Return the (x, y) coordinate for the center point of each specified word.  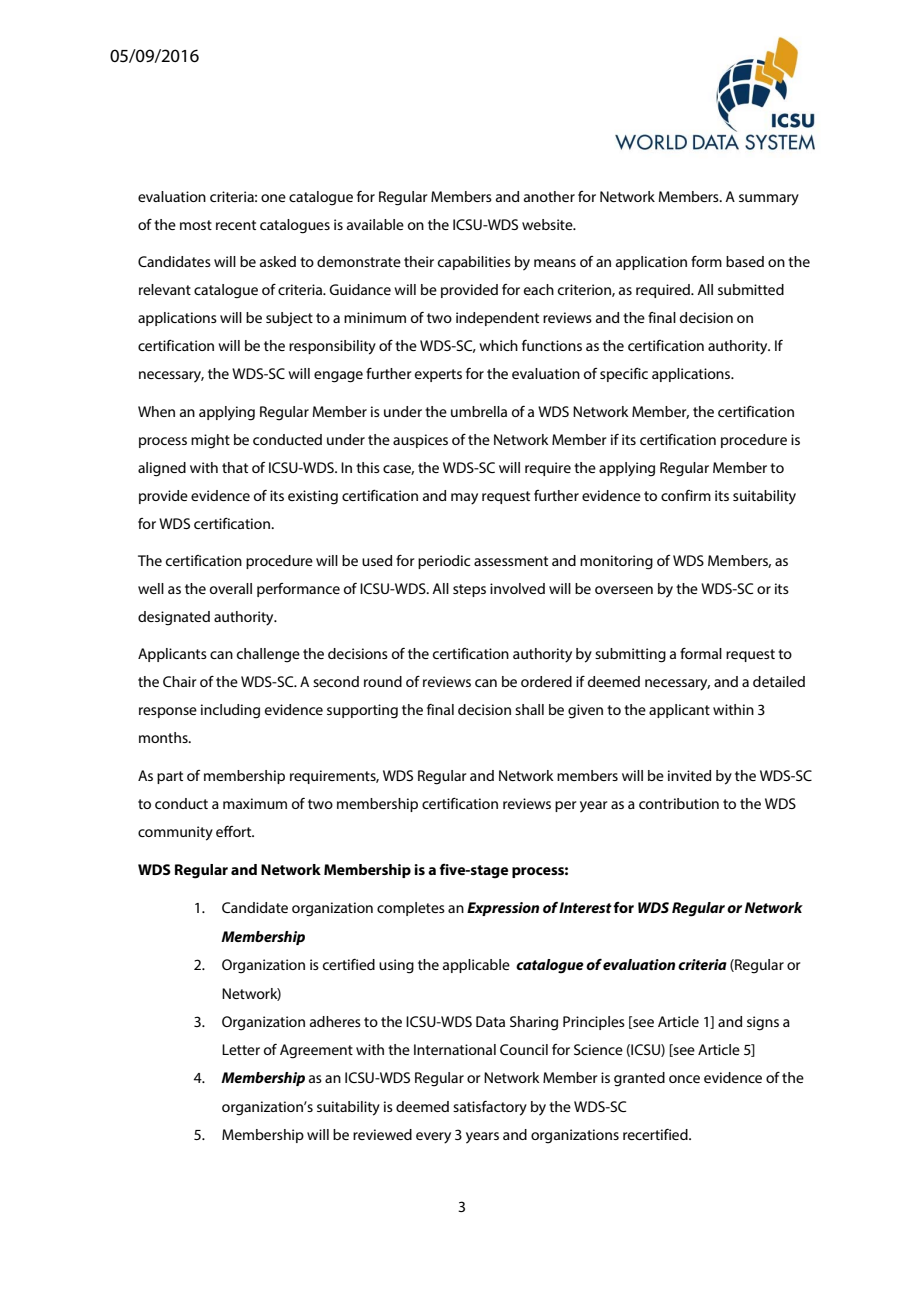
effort (235, 831)
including (230, 711)
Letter (241, 1049)
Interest (585, 907)
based (745, 261)
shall (529, 709)
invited (689, 775)
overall (231, 588)
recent (236, 225)
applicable (476, 966)
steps (469, 590)
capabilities (474, 263)
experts (438, 375)
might (210, 441)
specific (624, 375)
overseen (624, 590)
